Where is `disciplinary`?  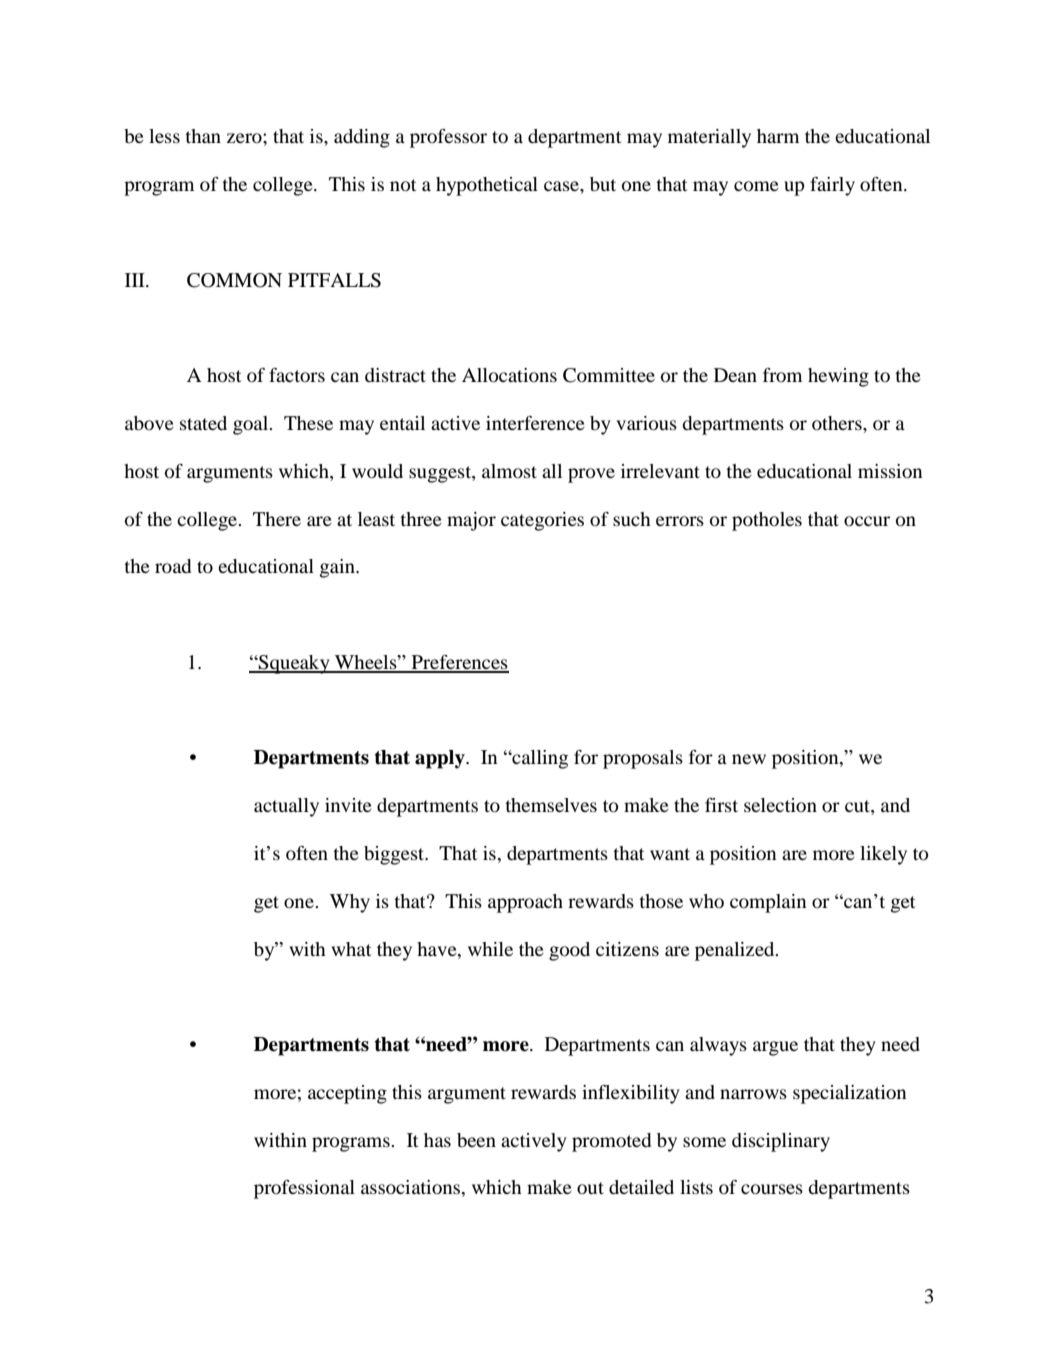
disciplinary is located at coordinates (781, 1142).
